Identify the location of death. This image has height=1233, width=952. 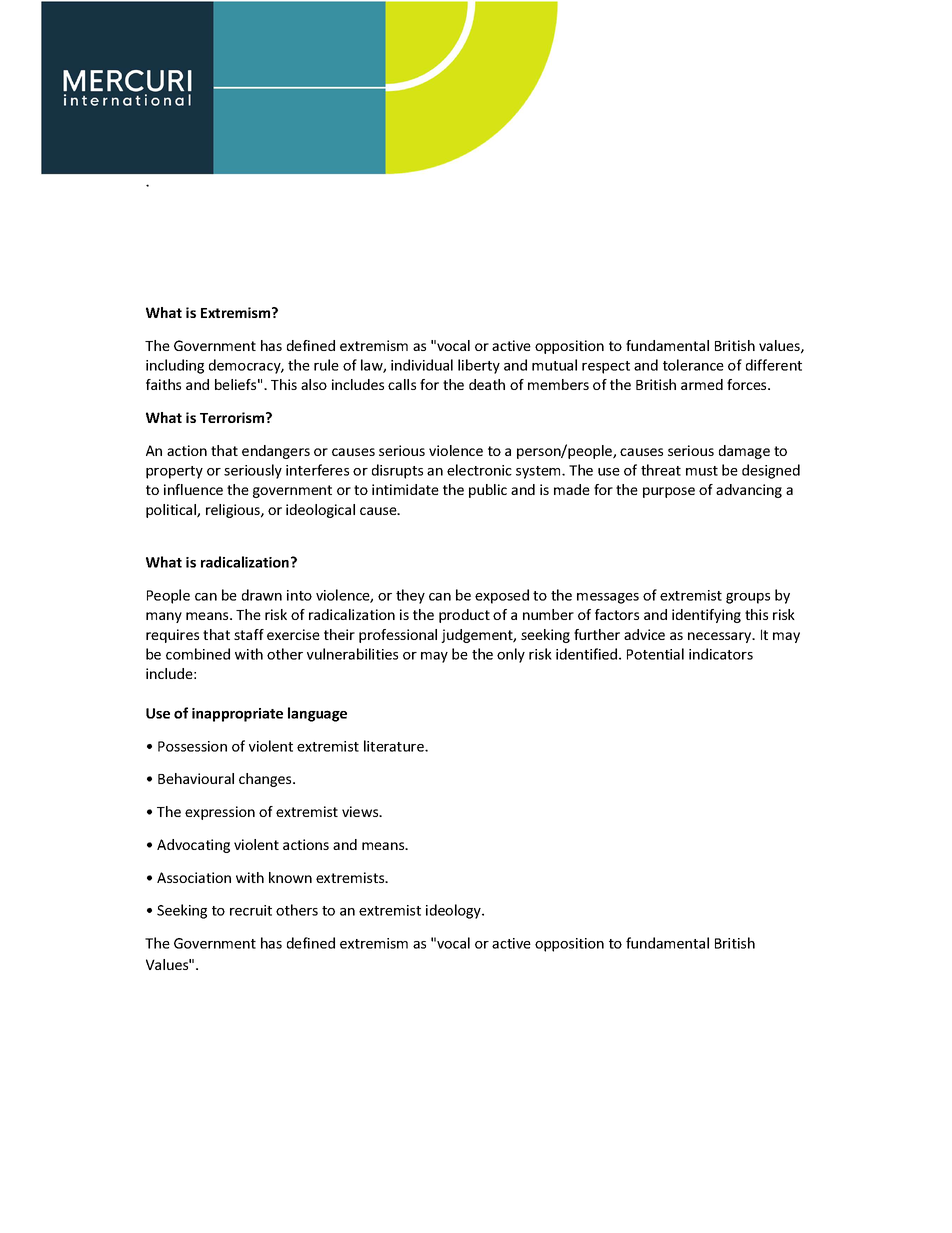
(487, 384).
